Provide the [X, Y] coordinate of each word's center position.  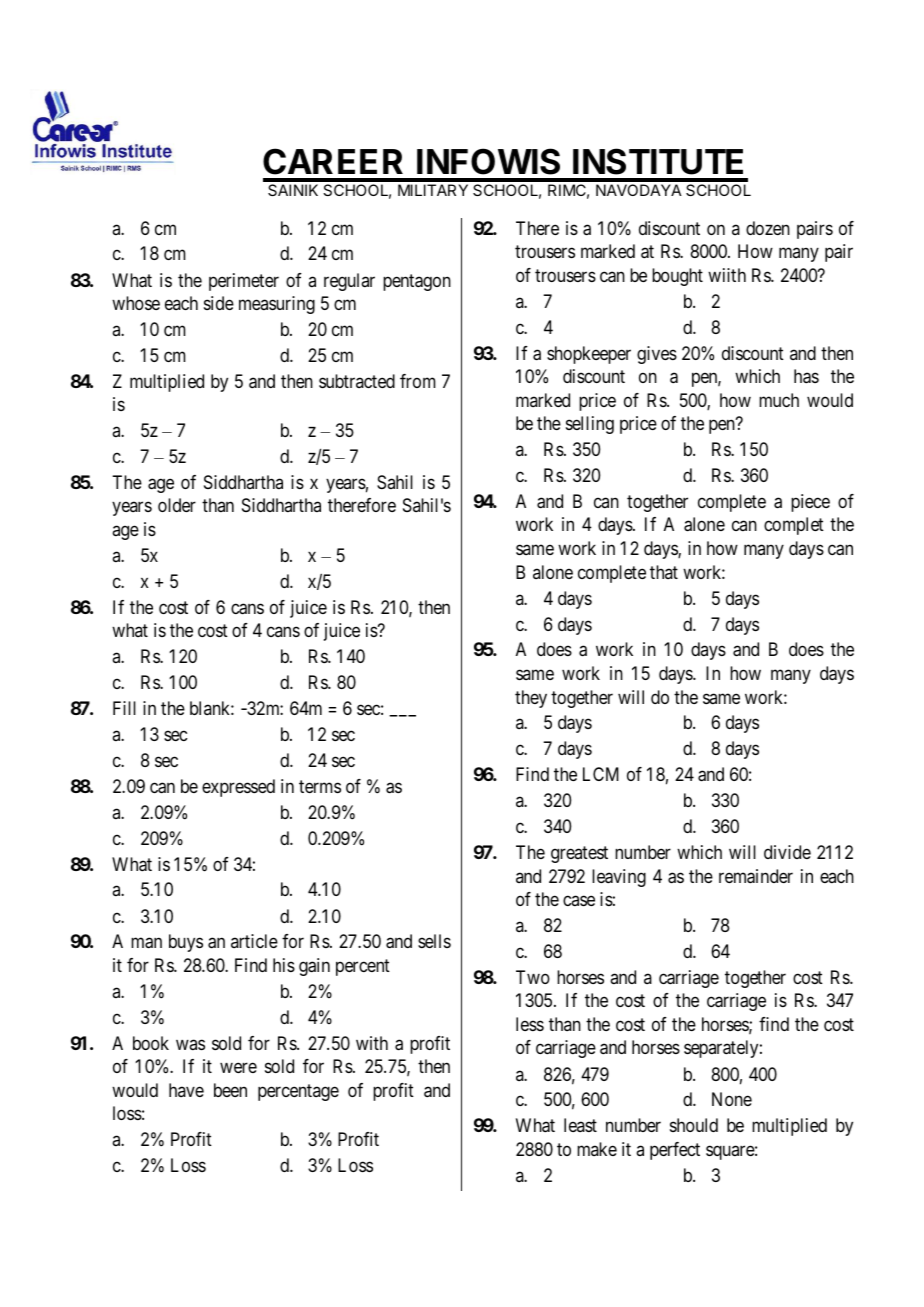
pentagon [417, 282]
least [580, 1125]
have [186, 1090]
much [779, 400]
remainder [756, 876]
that [664, 572]
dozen [768, 228]
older [177, 505]
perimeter [244, 282]
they [531, 699]
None [732, 1099]
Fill [124, 708]
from [418, 381]
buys [186, 943]
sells [434, 941]
